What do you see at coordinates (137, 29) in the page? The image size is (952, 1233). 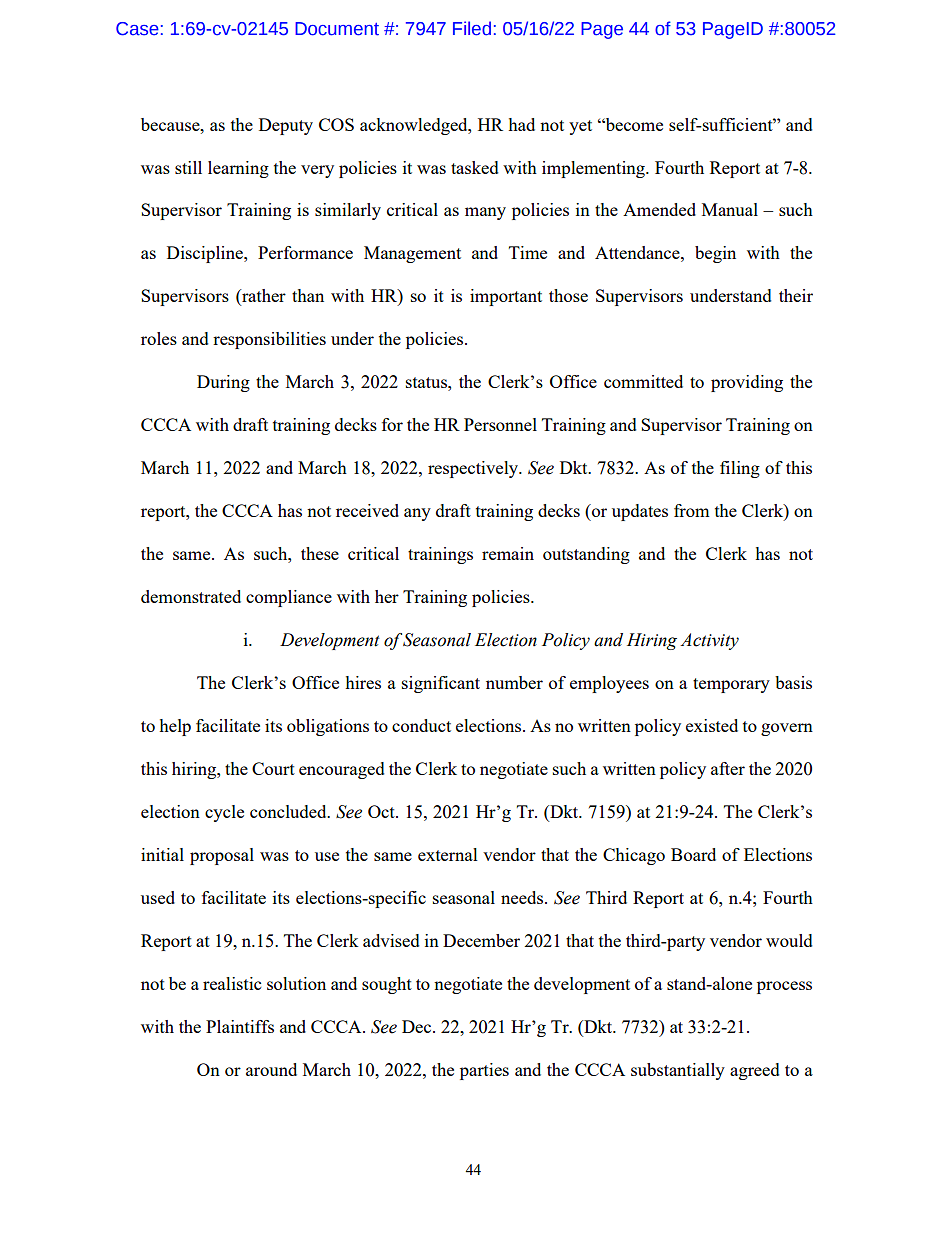 I see `Case` at bounding box center [137, 29].
